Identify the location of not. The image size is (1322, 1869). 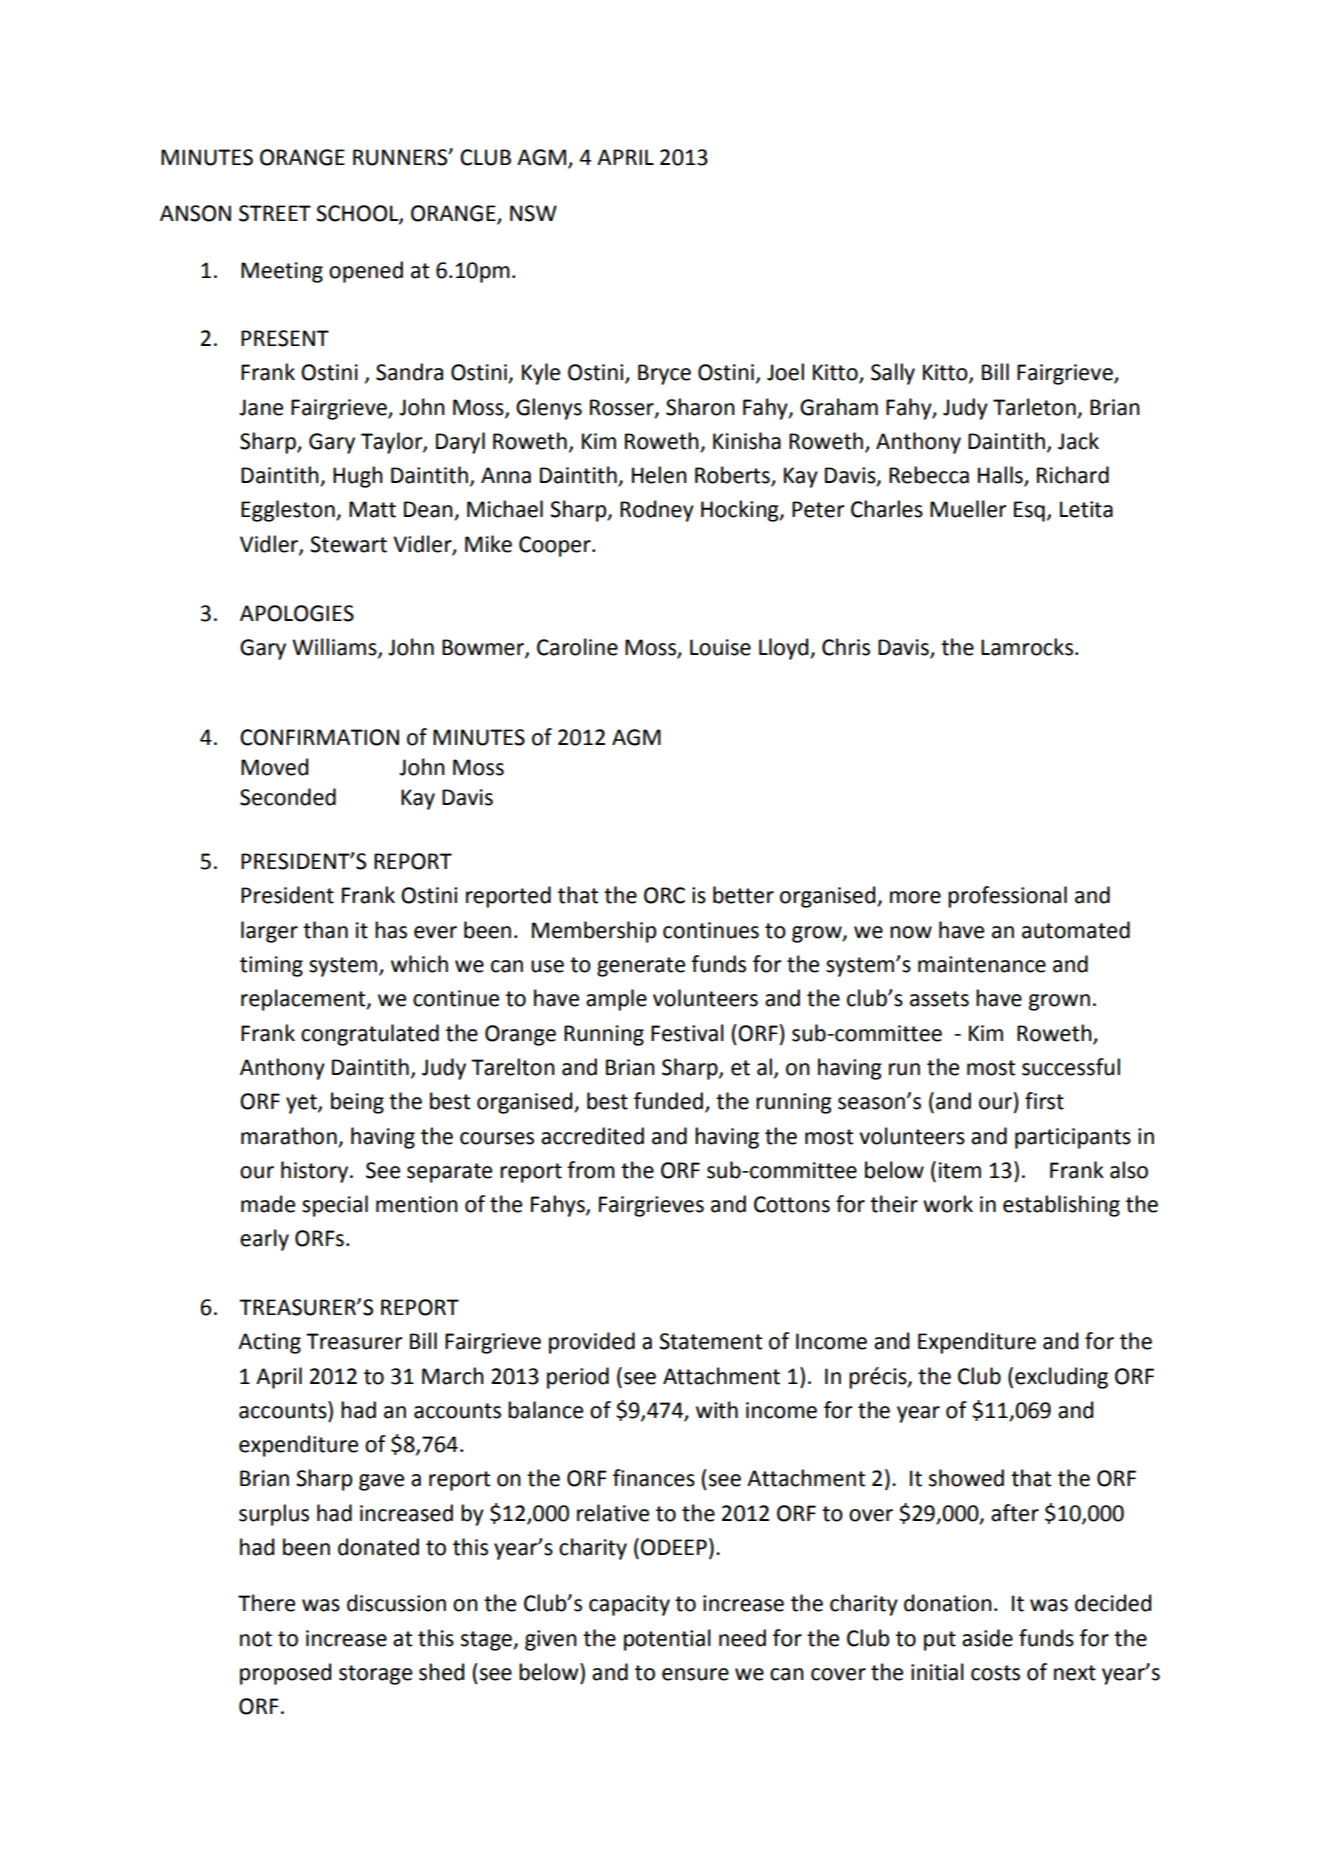
(256, 1639).
